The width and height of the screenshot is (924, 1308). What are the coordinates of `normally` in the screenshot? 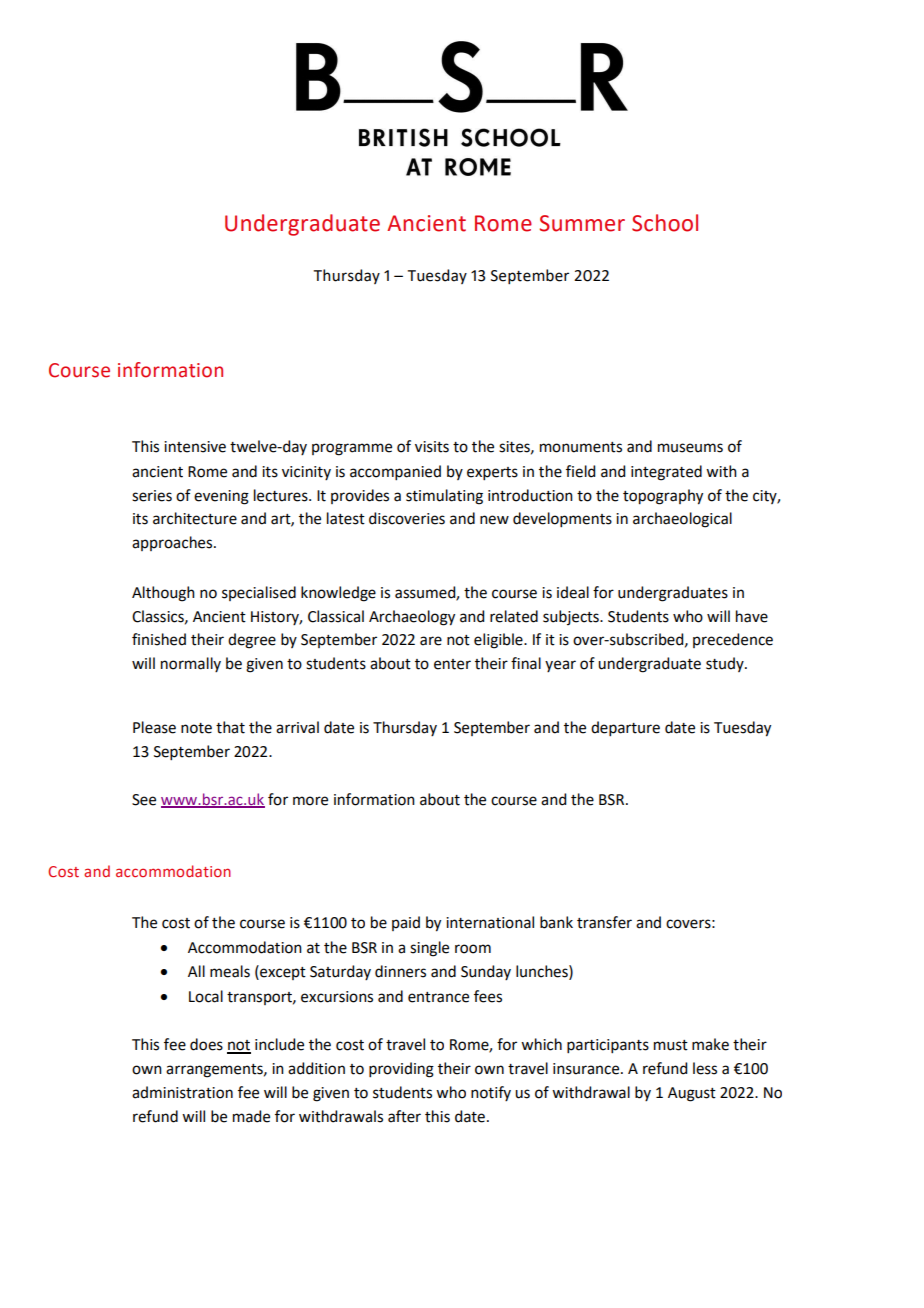 It's located at (191, 664).
